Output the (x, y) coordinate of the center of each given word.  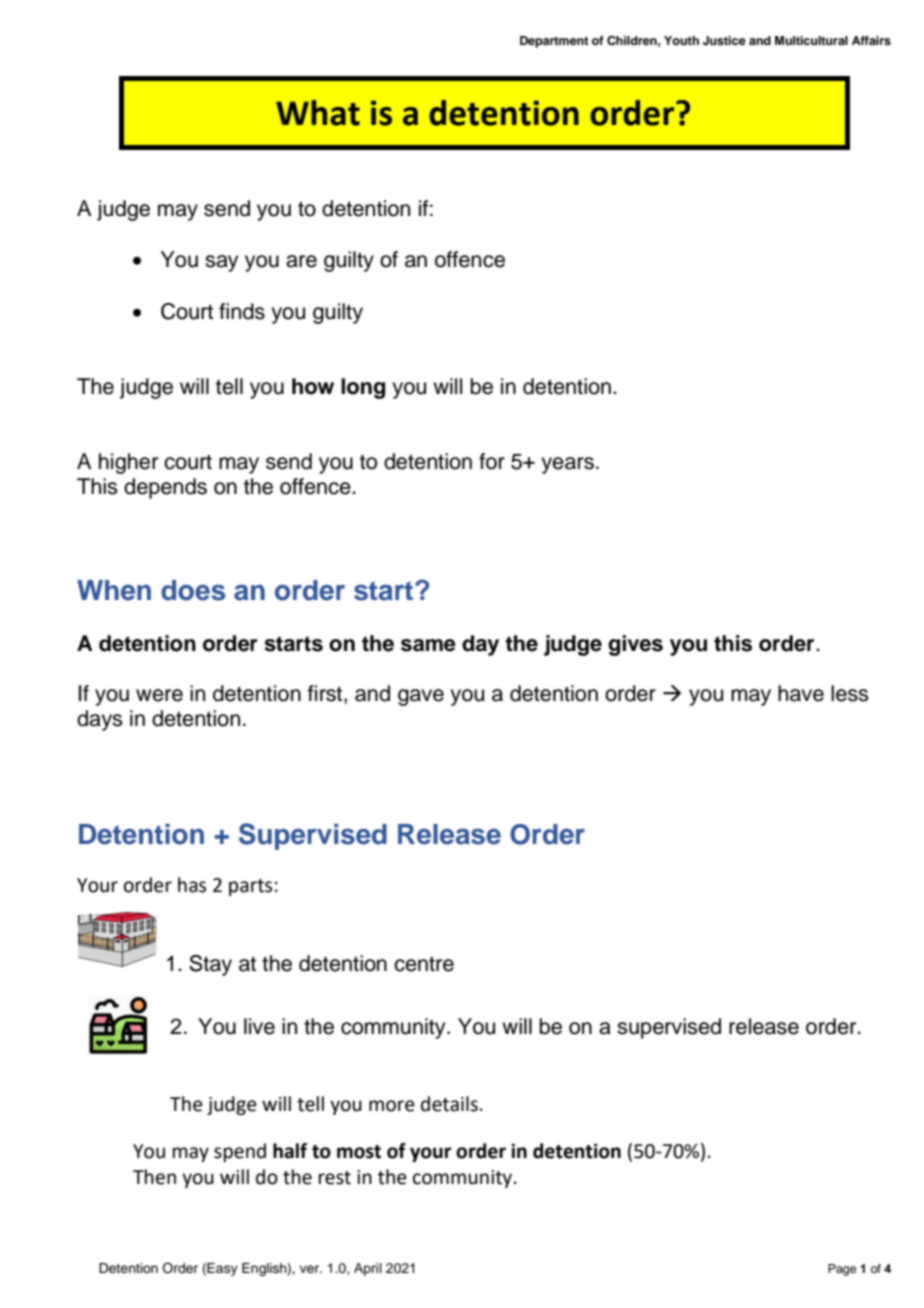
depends (165, 488)
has (192, 885)
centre (424, 964)
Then (154, 1177)
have (801, 693)
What (318, 113)
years (567, 465)
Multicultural (811, 40)
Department (554, 42)
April (368, 1269)
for (492, 461)
